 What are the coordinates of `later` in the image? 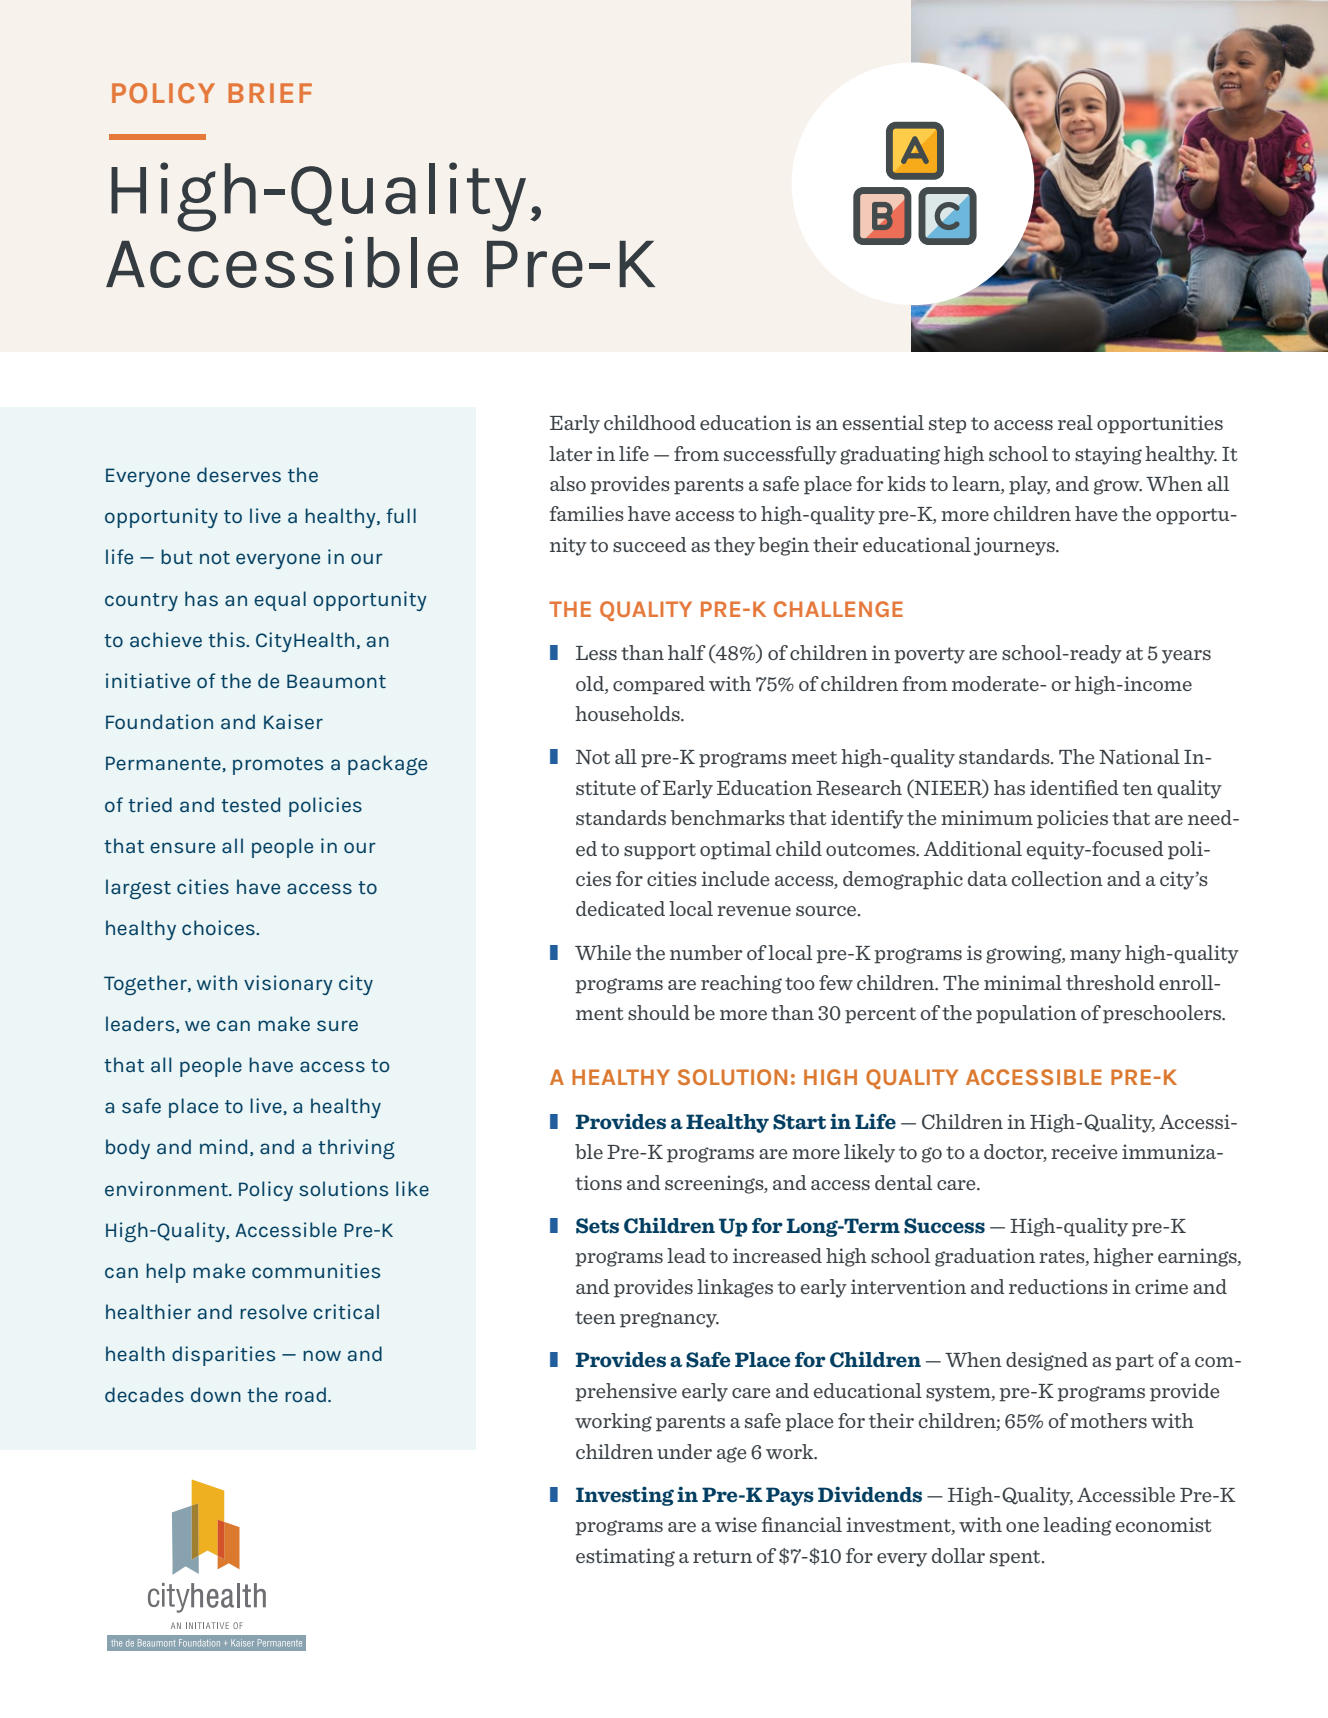 It's located at (571, 453).
